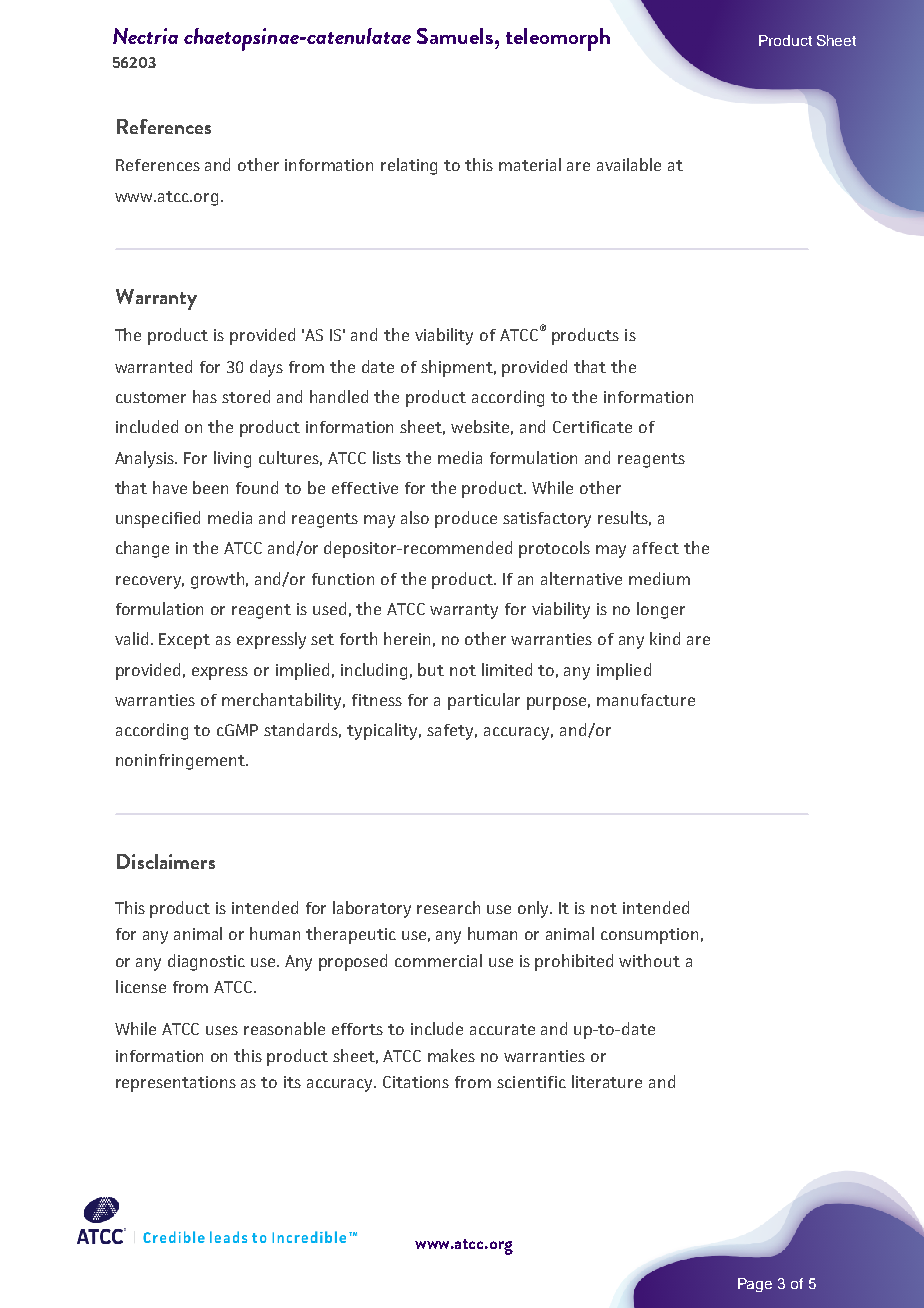 This screenshot has width=924, height=1308. Describe the element at coordinates (206, 962) in the screenshot. I see `diagnostic` at that location.
